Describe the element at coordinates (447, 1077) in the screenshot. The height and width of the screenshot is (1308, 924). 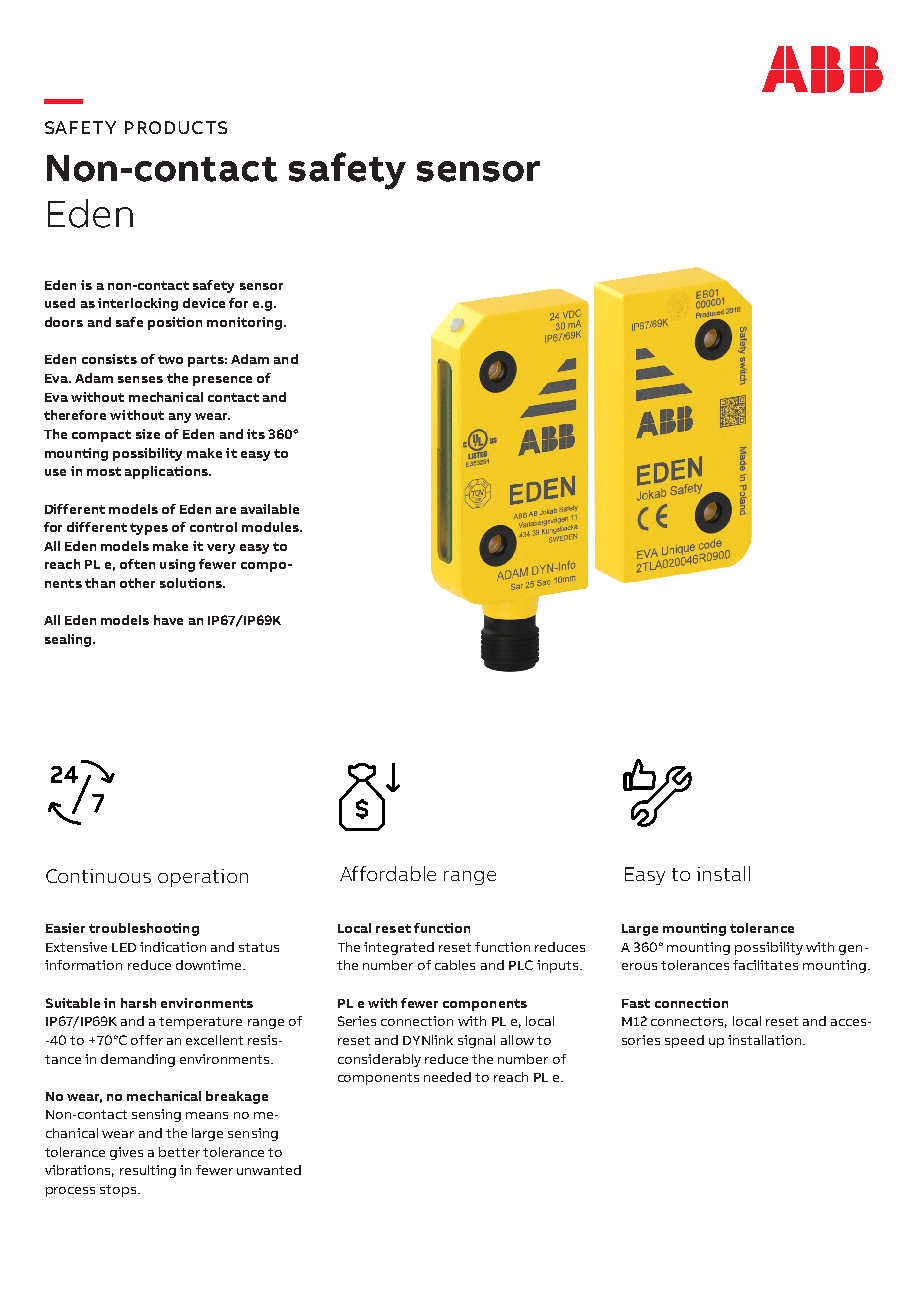
I see `needed` at that location.
